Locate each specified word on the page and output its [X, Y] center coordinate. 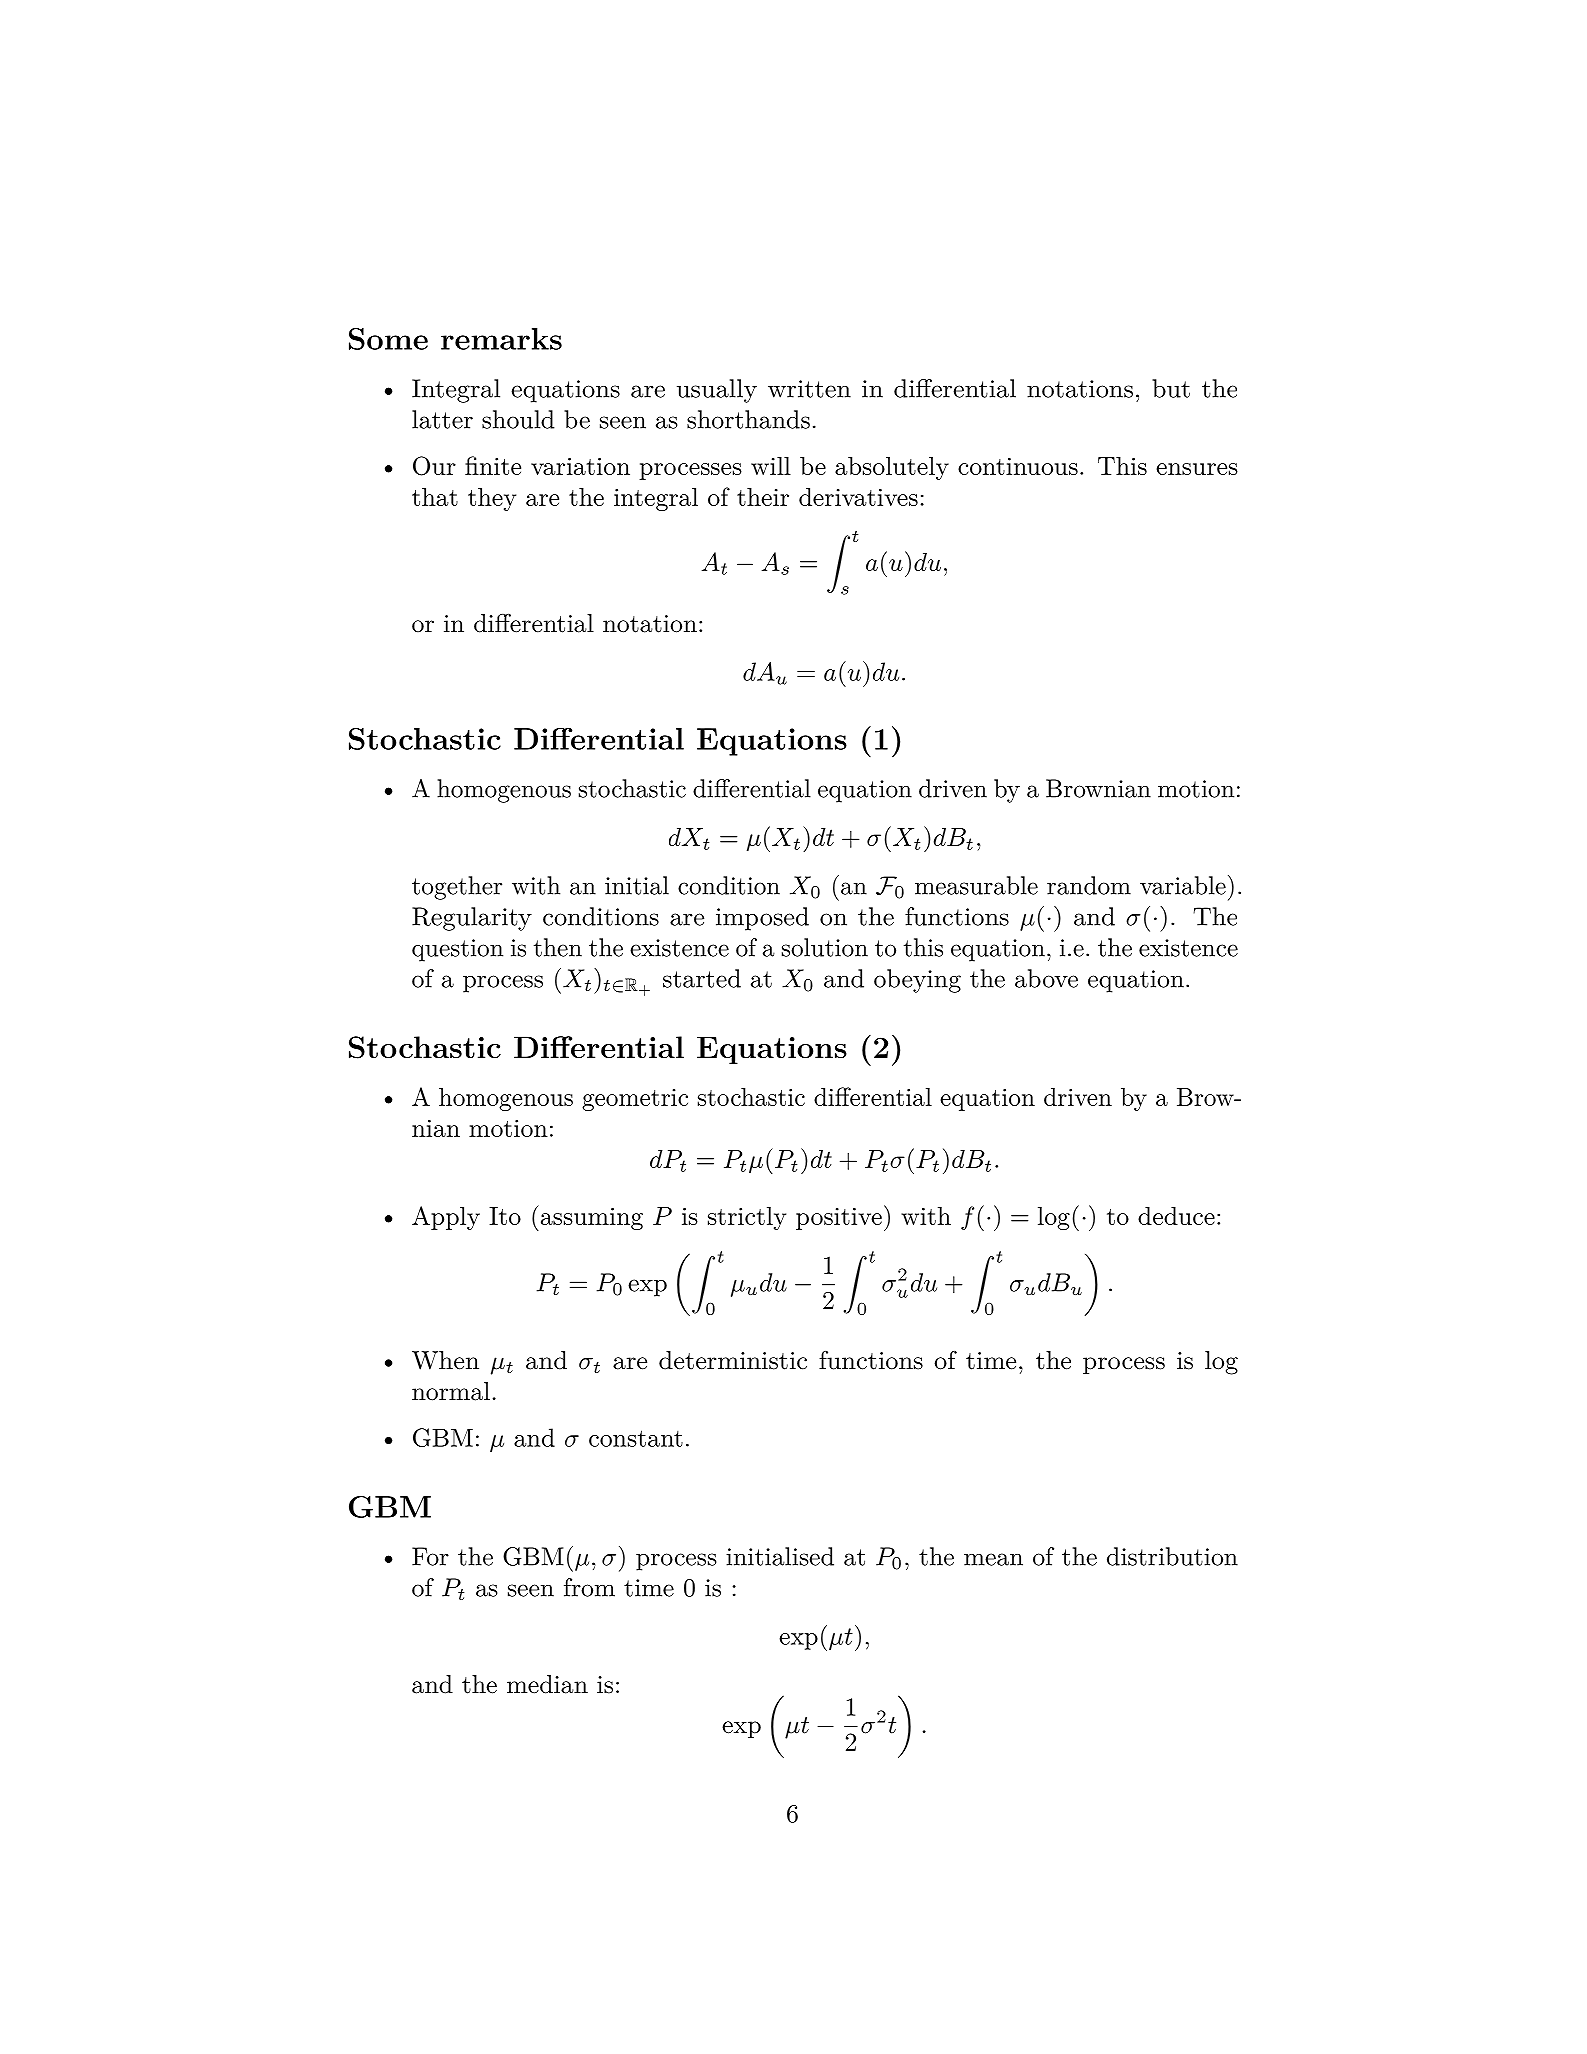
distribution [1172, 1556]
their [763, 497]
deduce [1176, 1216]
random [1089, 885]
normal [451, 1391]
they [492, 499]
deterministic [733, 1360]
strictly [747, 1218]
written [809, 389]
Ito [505, 1216]
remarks [501, 339]
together [457, 888]
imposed [762, 919]
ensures [1197, 469]
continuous [1018, 466]
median [547, 1684]
